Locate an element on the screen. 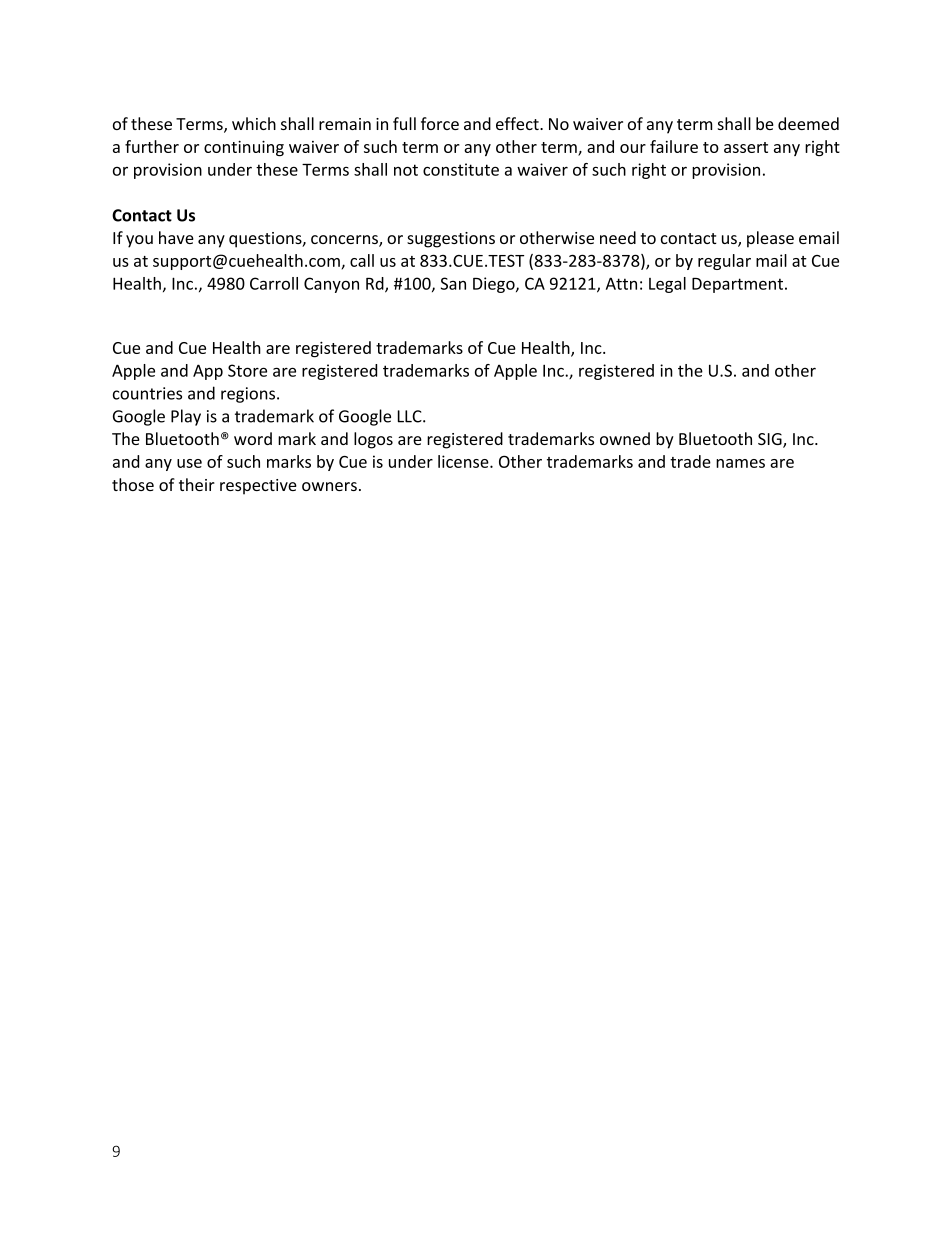 The image size is (952, 1233). assert is located at coordinates (746, 147).
